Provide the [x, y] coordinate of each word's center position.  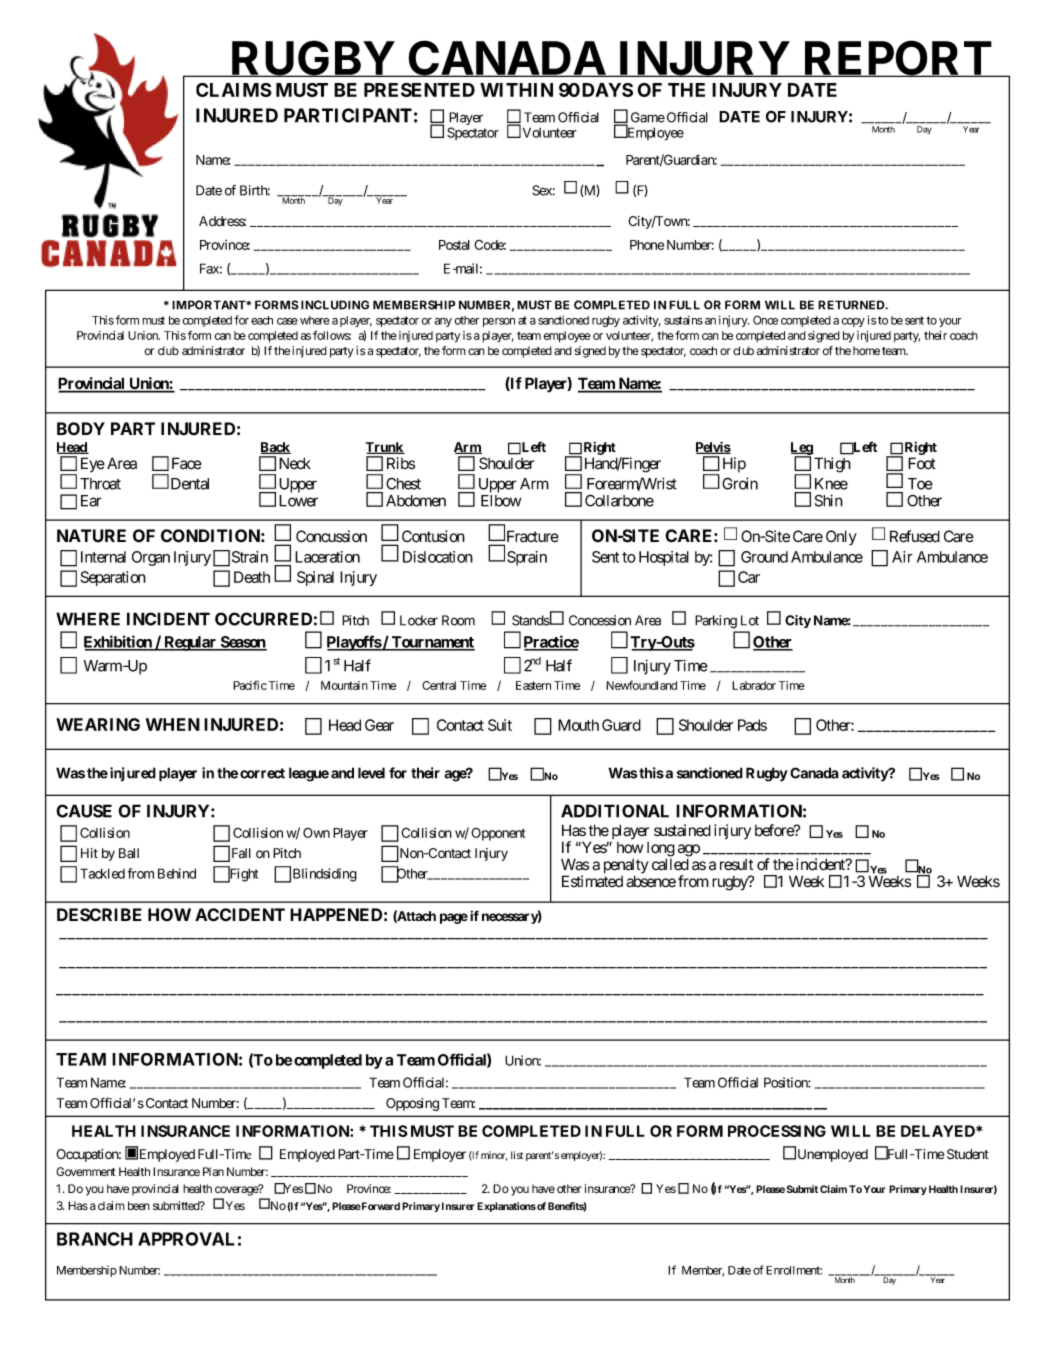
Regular [190, 643]
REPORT [897, 58]
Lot [750, 620]
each [262, 320]
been [139, 1205]
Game [648, 117]
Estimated [592, 881]
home [866, 350]
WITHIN [516, 90]
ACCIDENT [240, 915]
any [443, 322]
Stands [531, 620]
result [736, 865]
